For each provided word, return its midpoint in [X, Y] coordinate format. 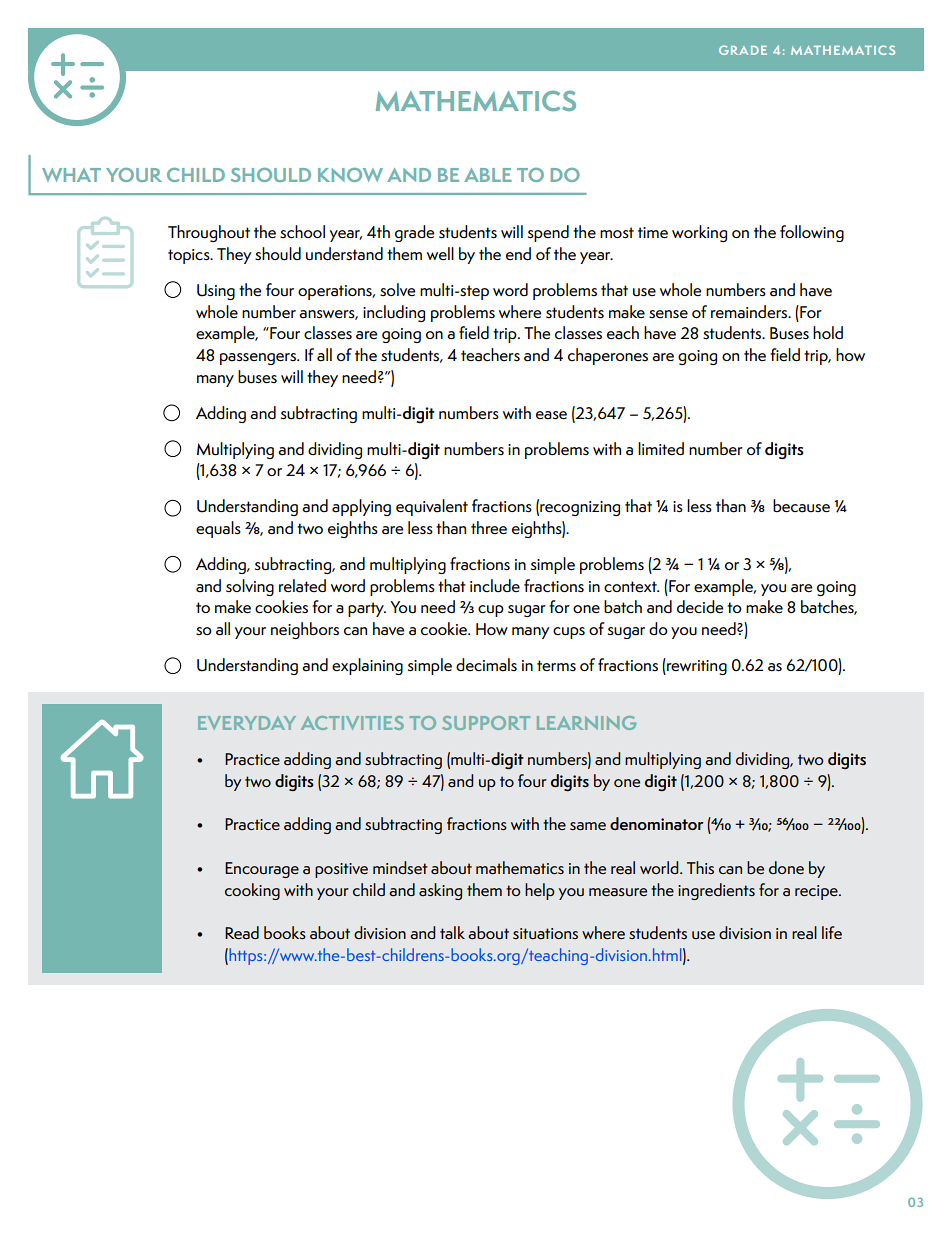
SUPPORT [486, 723]
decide [700, 607]
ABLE [488, 175]
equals [218, 529]
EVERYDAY [247, 723]
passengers [259, 359]
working [699, 233]
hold [828, 333]
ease [551, 415]
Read [242, 933]
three [489, 528]
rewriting [696, 666]
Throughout [209, 233]
